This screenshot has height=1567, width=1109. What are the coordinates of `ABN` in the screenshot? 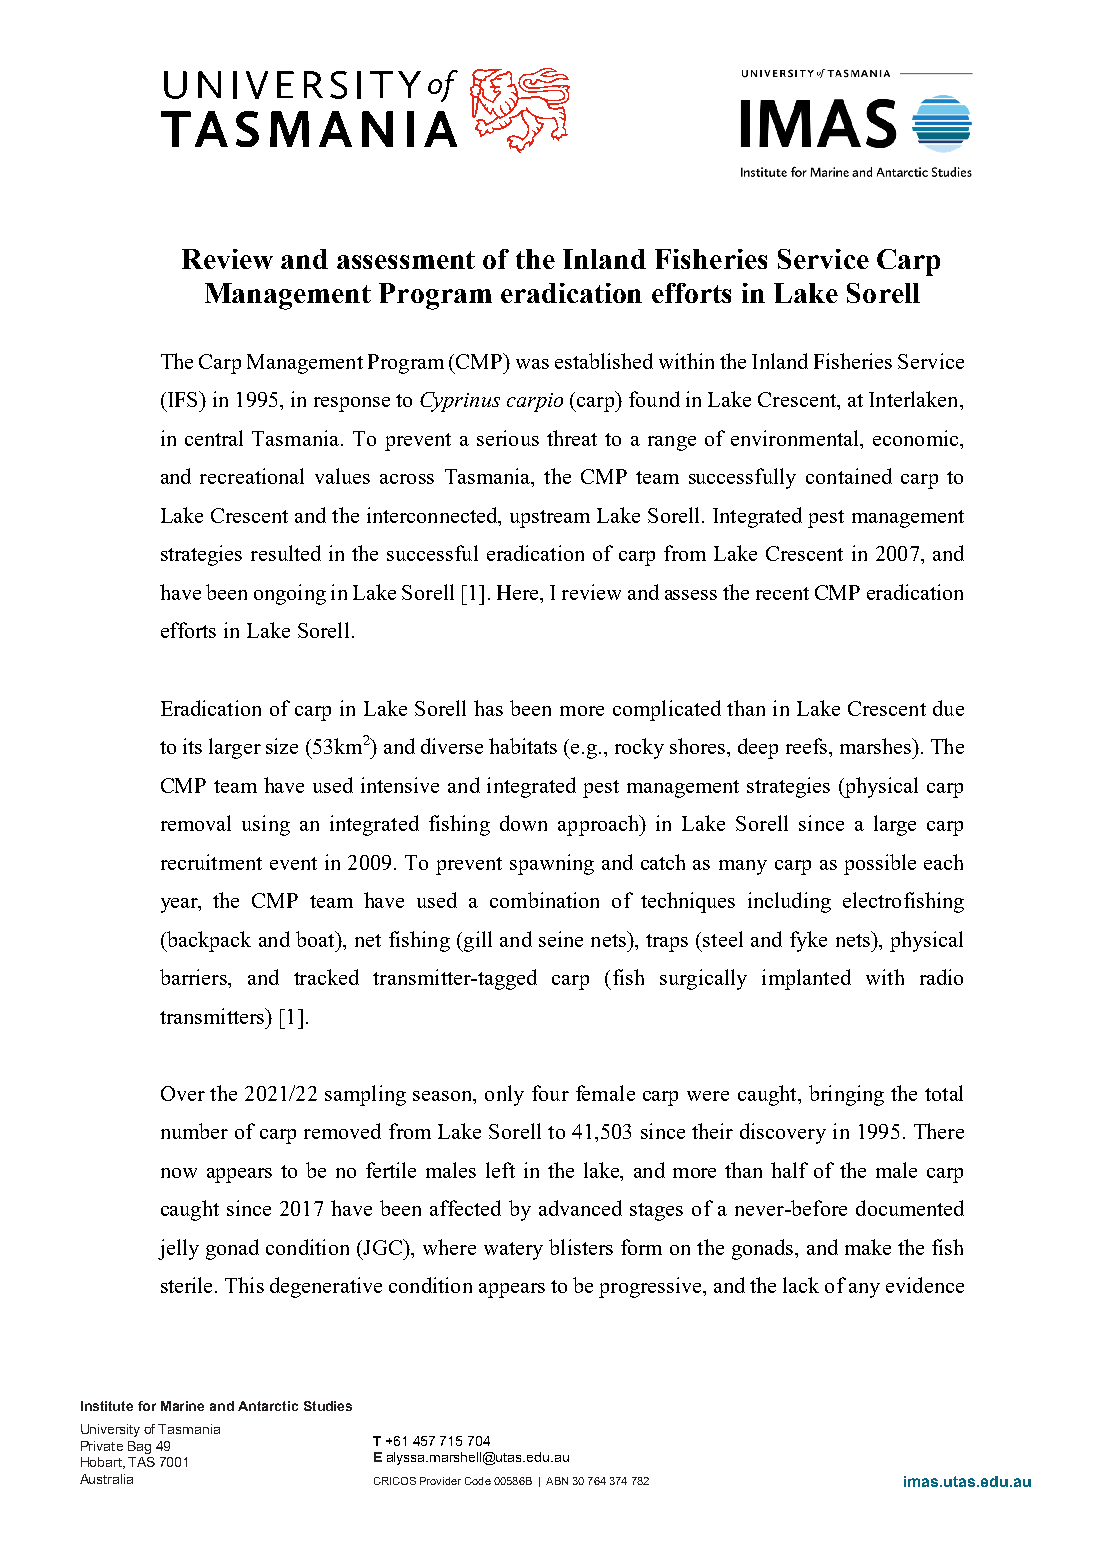 It's located at (557, 1481).
